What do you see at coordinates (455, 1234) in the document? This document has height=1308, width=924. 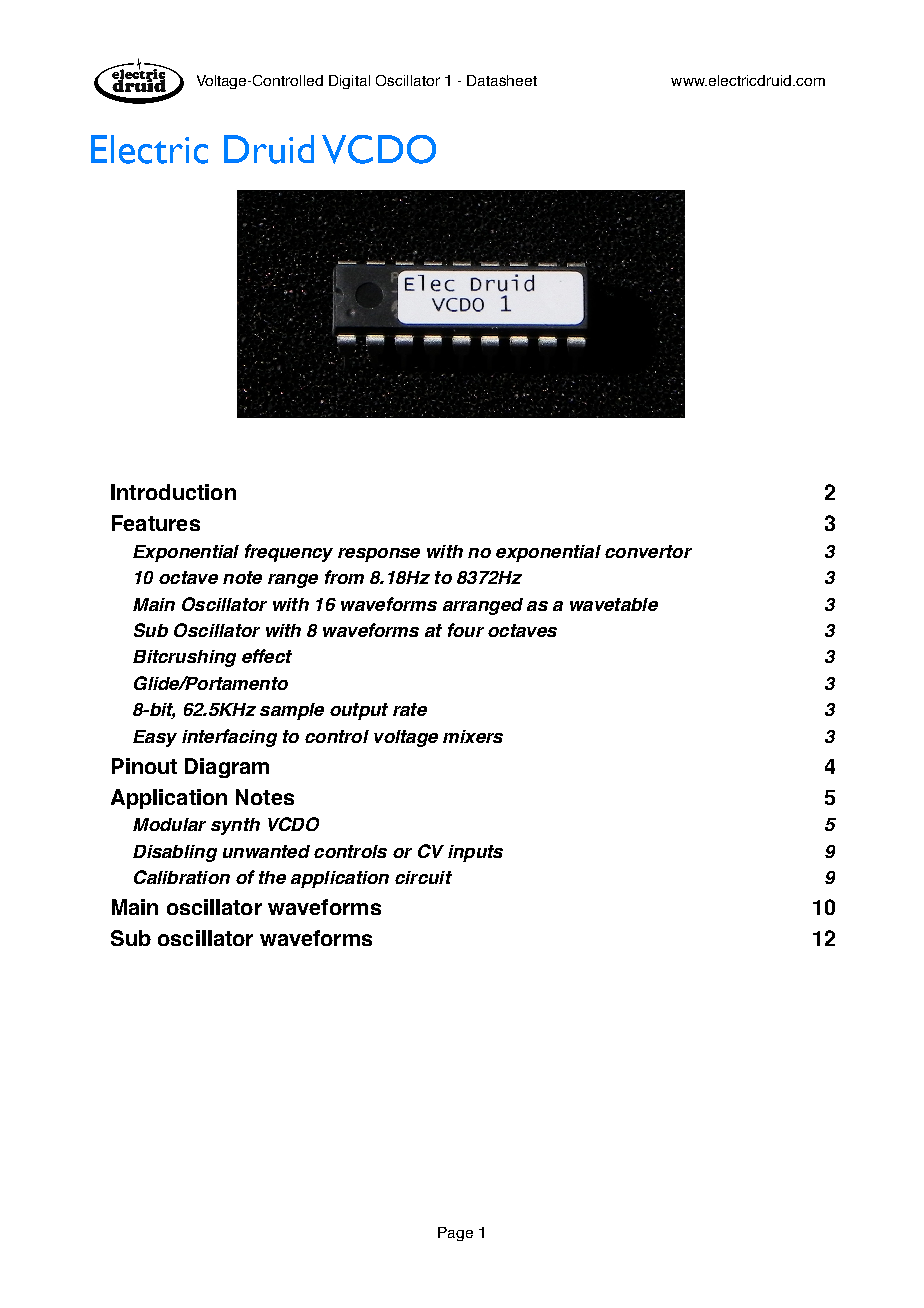 I see `Page` at bounding box center [455, 1234].
